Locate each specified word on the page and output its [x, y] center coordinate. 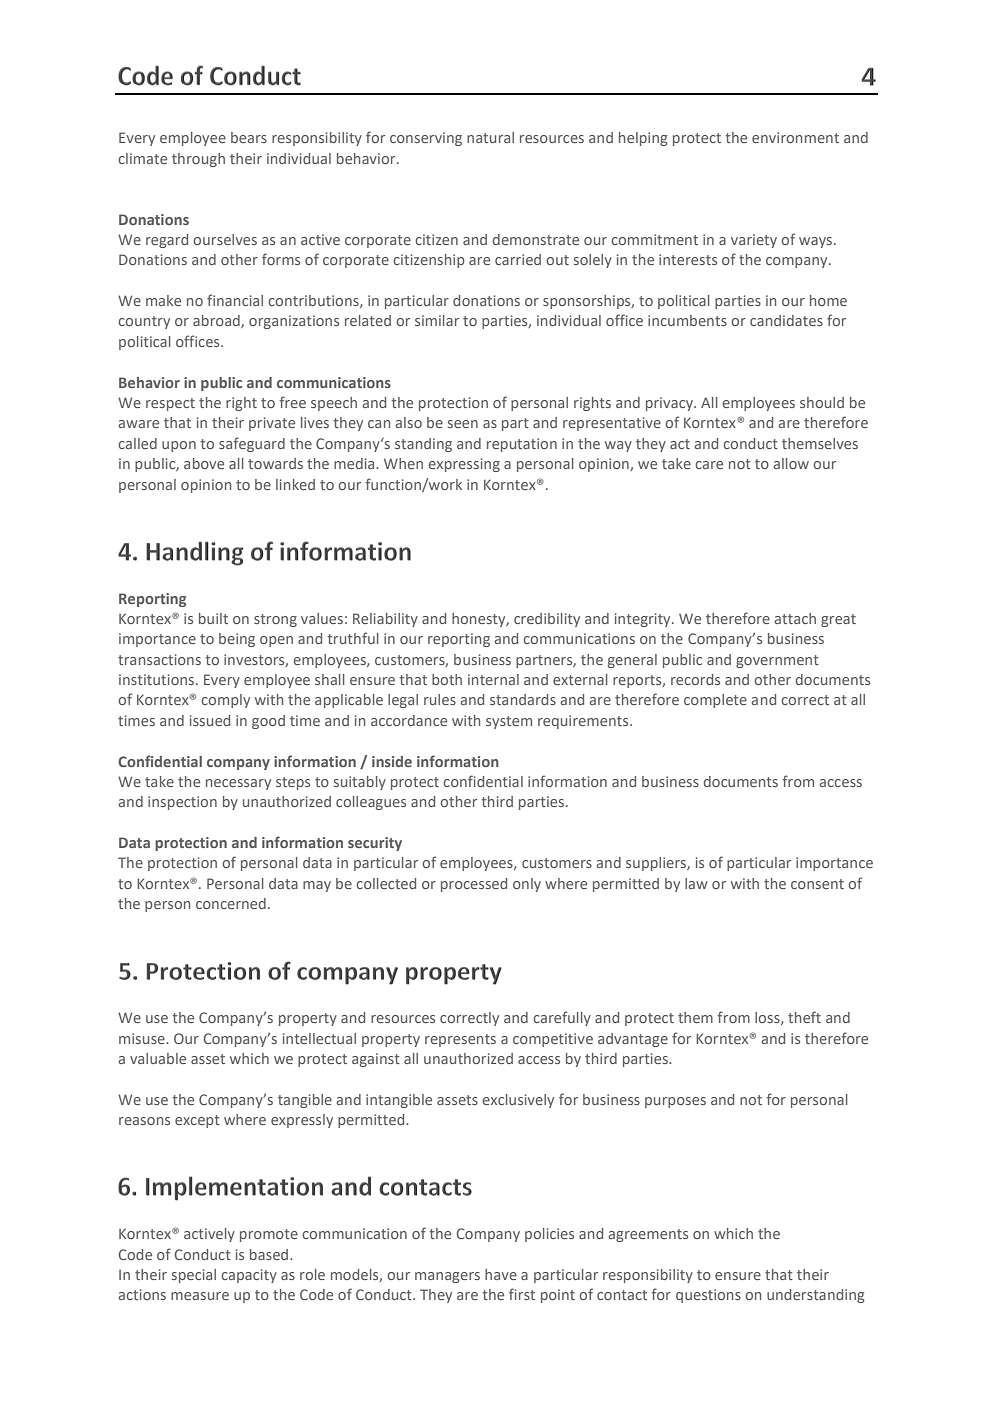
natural [490, 137]
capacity [249, 1276]
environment [795, 137]
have [501, 1274]
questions [708, 1296]
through [198, 160]
